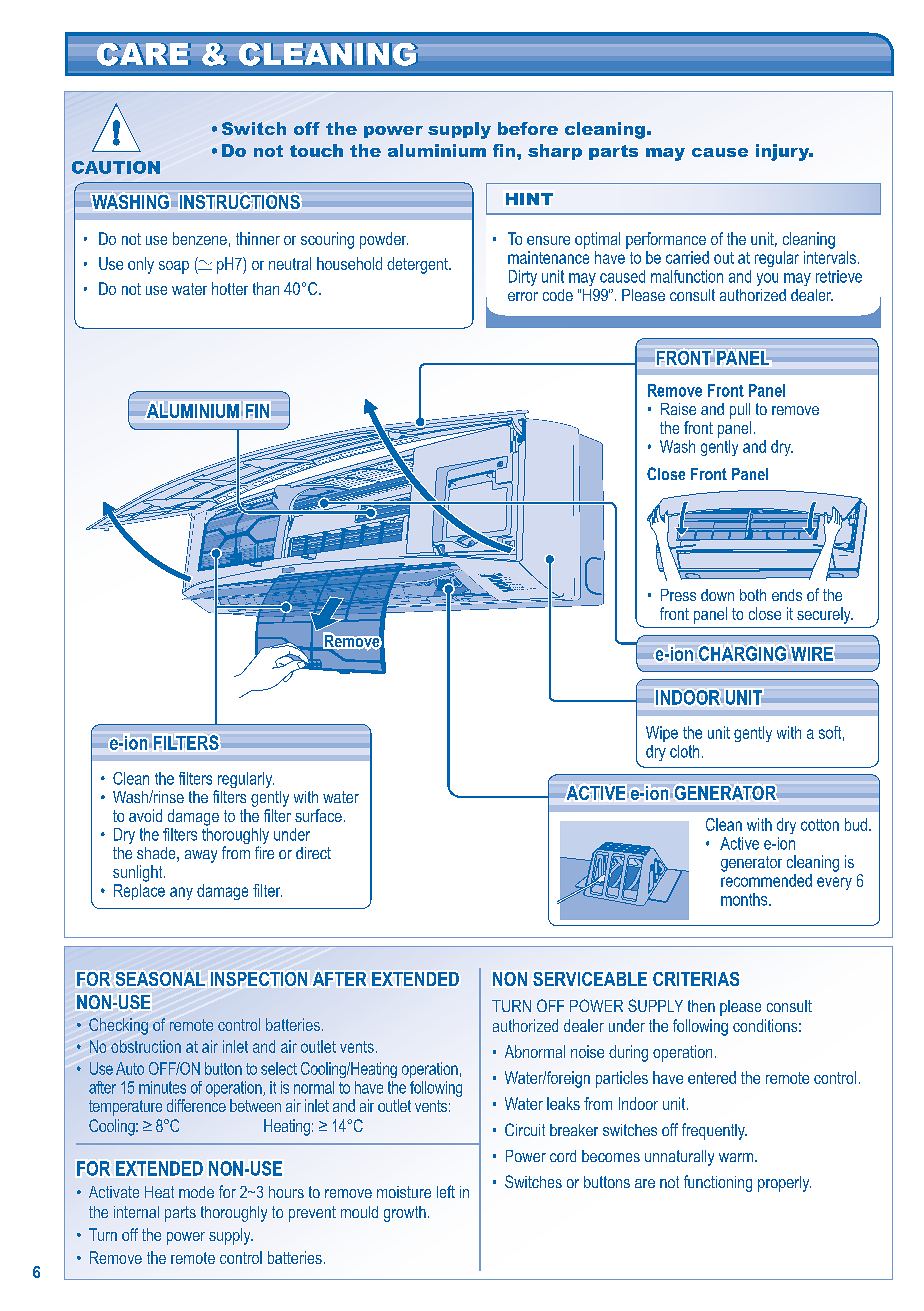 Image resolution: width=924 pixels, height=1311 pixels. What do you see at coordinates (196, 1192) in the page?
I see `mode` at bounding box center [196, 1192].
